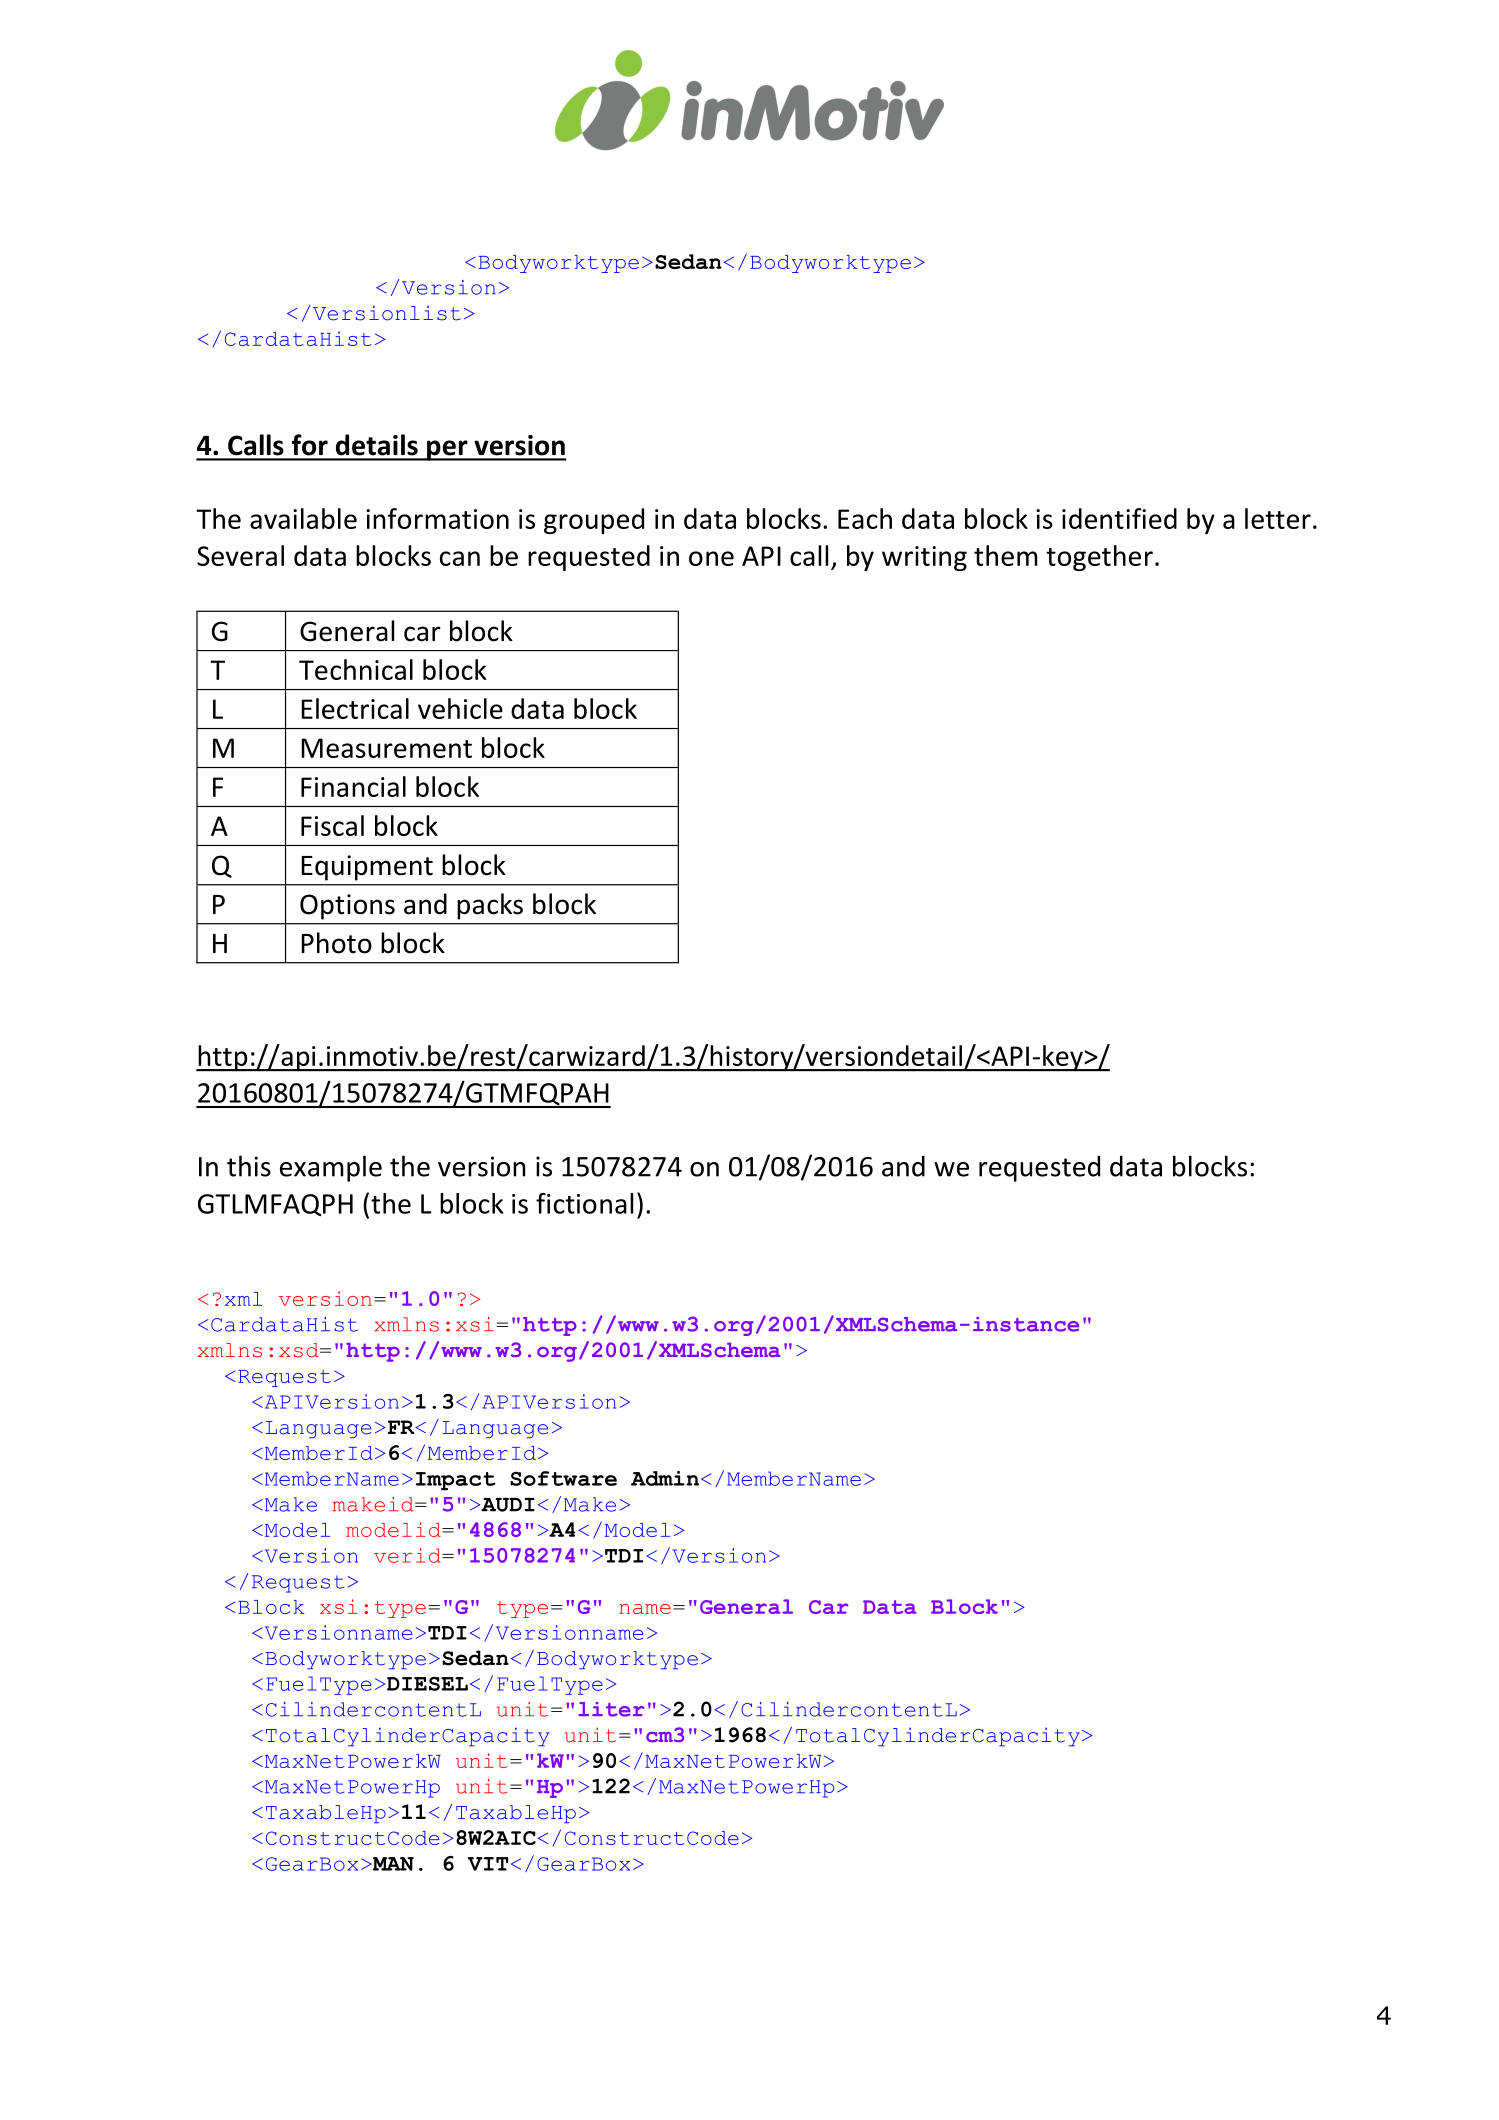 This screenshot has height=2120, width=1499. Describe the element at coordinates (490, 906) in the screenshot. I see `packs` at that location.
